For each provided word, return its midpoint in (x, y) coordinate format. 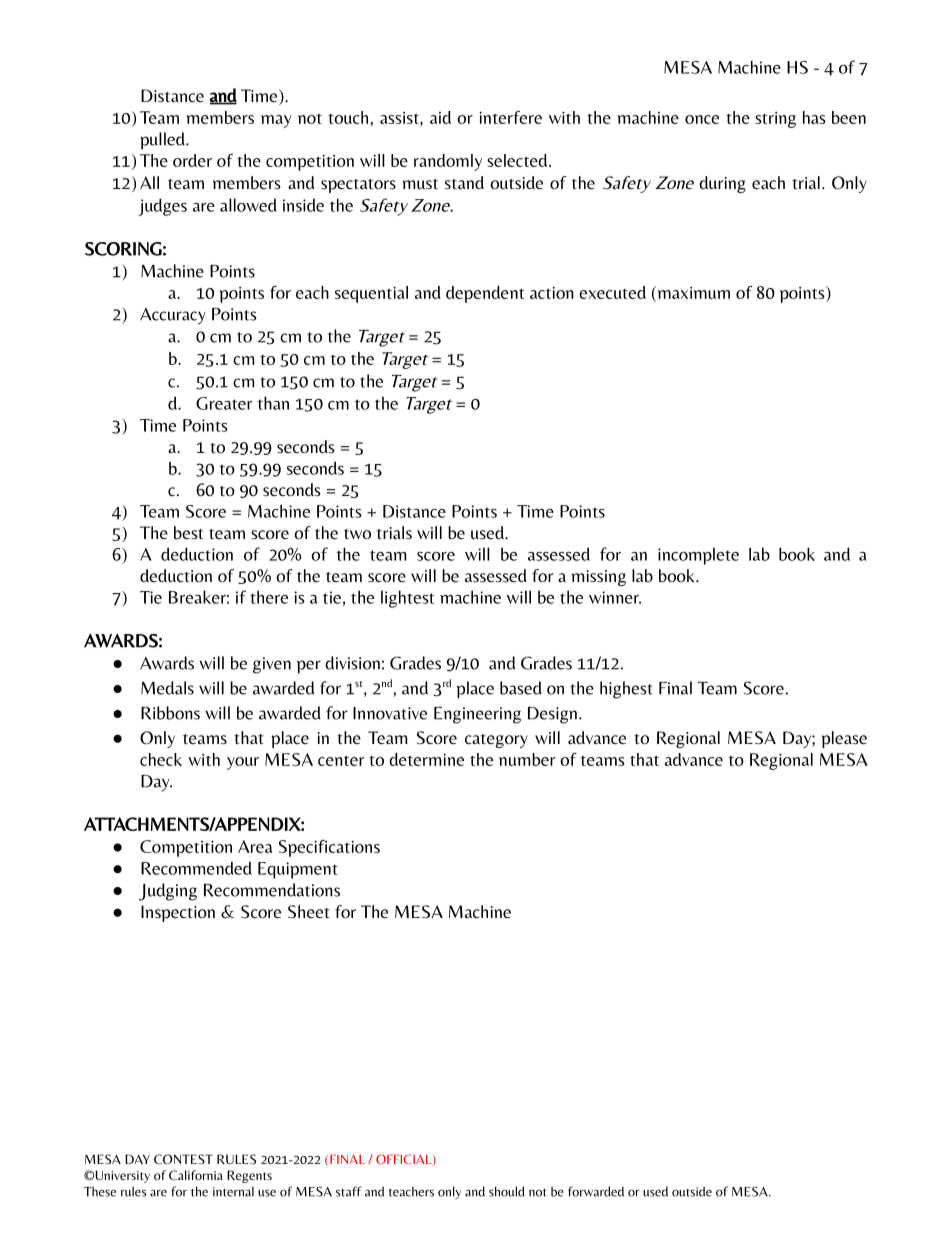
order (192, 160)
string (775, 120)
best (188, 533)
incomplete (698, 556)
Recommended (196, 868)
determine (426, 759)
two (357, 534)
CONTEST (183, 1159)
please (844, 739)
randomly (448, 162)
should (507, 1191)
